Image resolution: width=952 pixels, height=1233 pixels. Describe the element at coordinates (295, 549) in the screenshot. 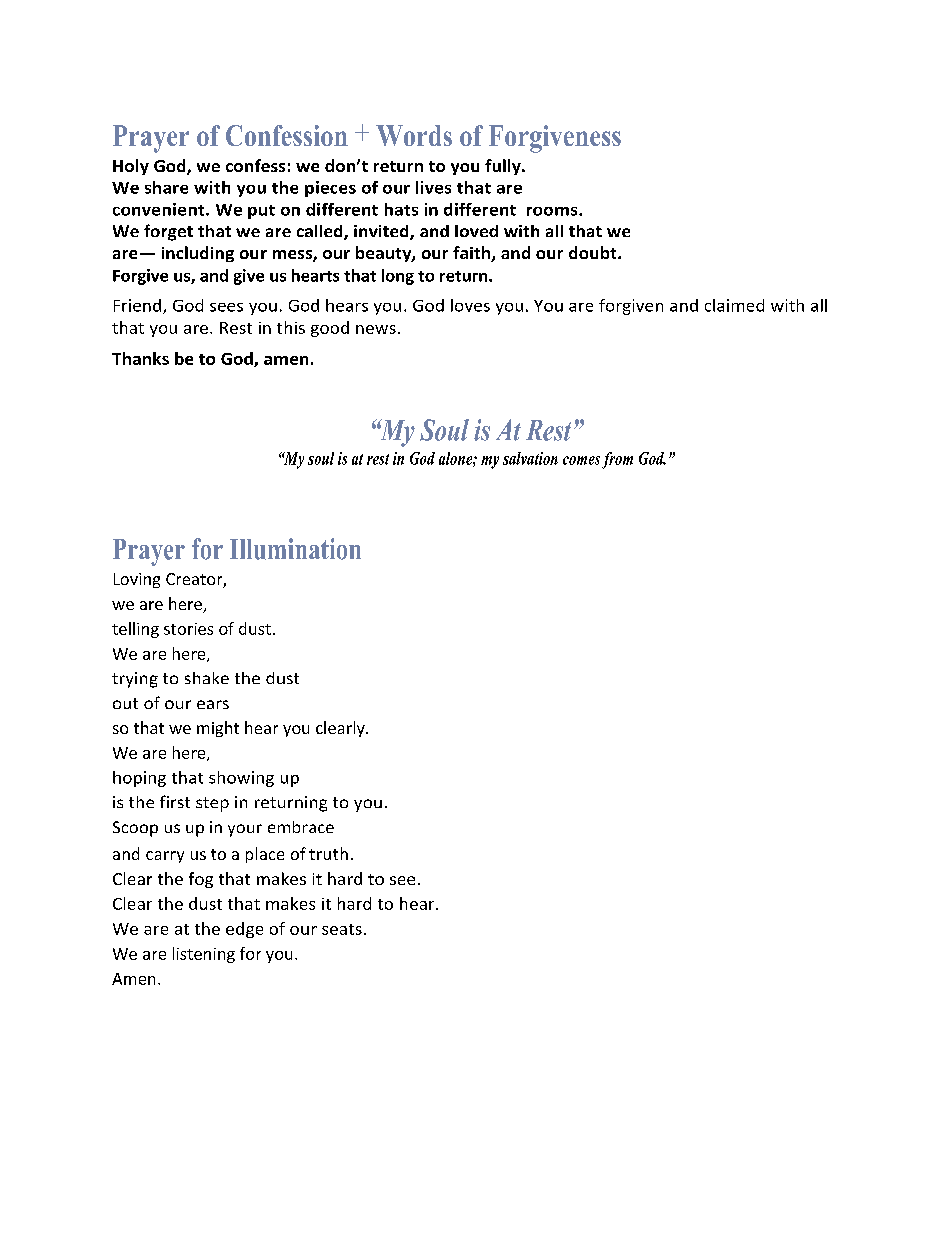

I see `Illumination` at that location.
